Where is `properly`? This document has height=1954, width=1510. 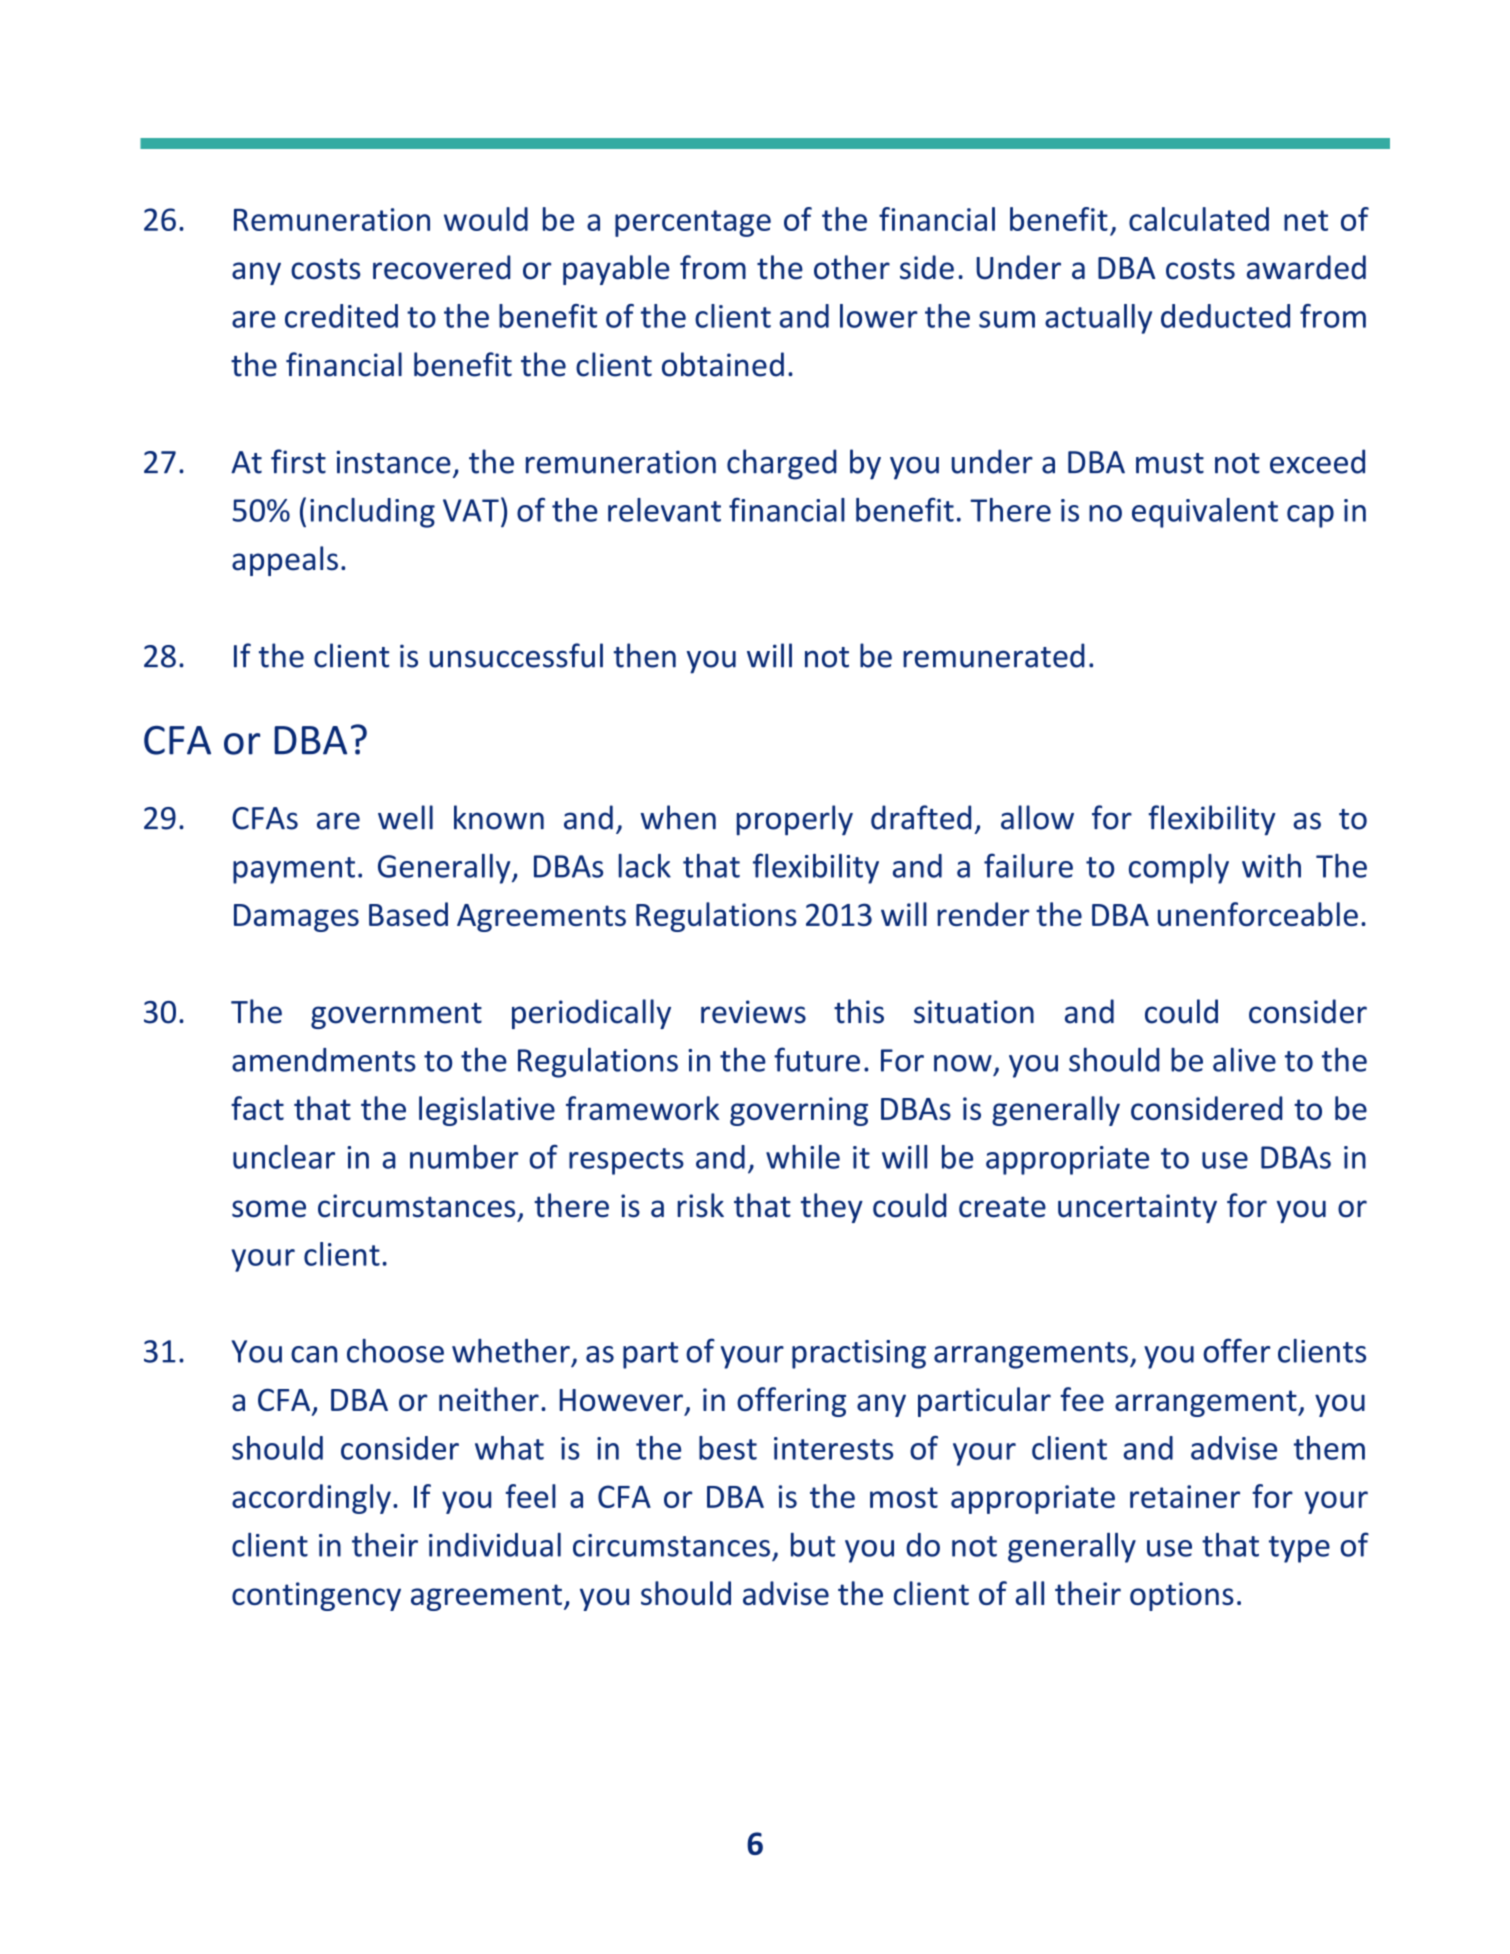 properly is located at coordinates (795, 820).
